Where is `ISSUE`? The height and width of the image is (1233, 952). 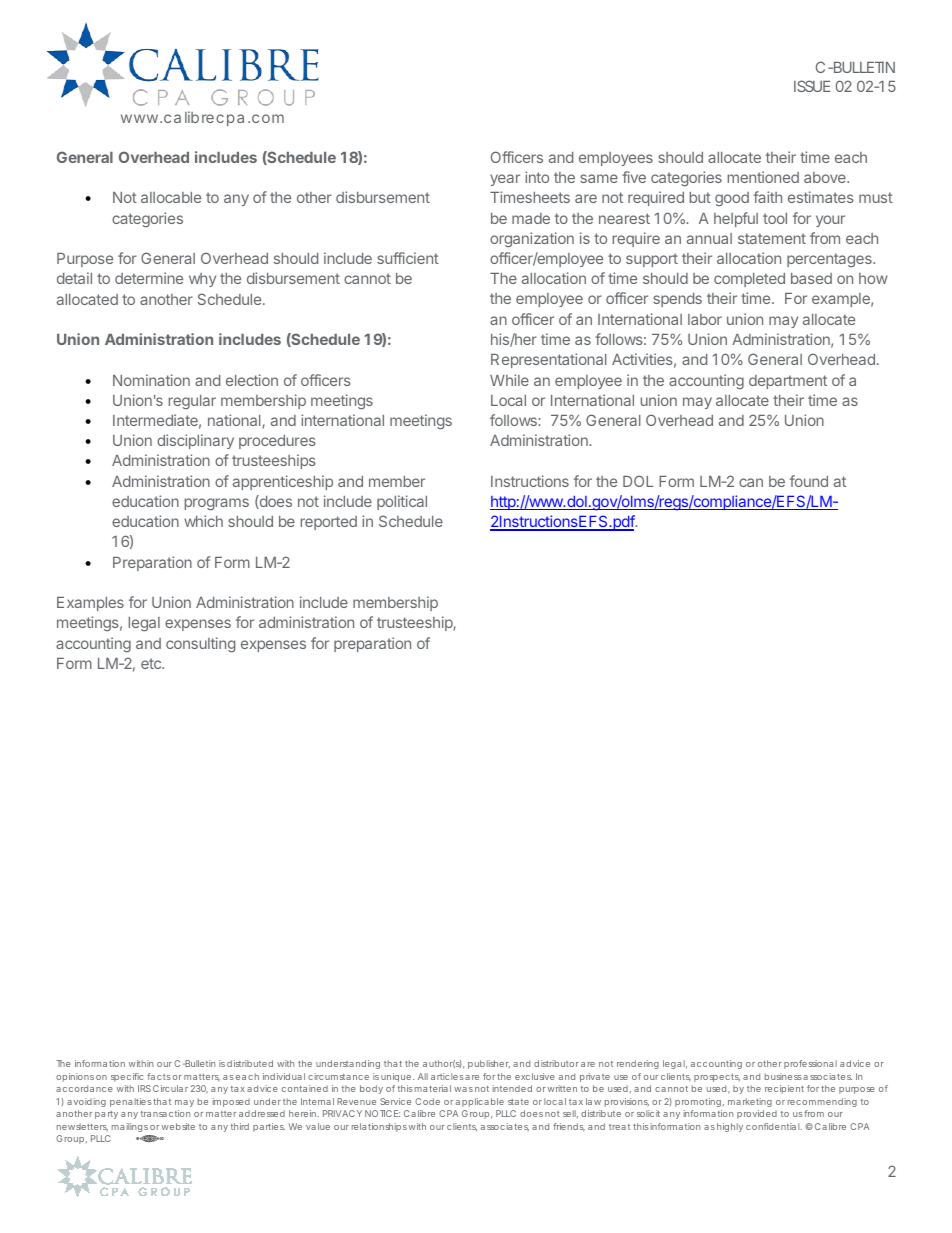
ISSUE is located at coordinates (812, 86).
